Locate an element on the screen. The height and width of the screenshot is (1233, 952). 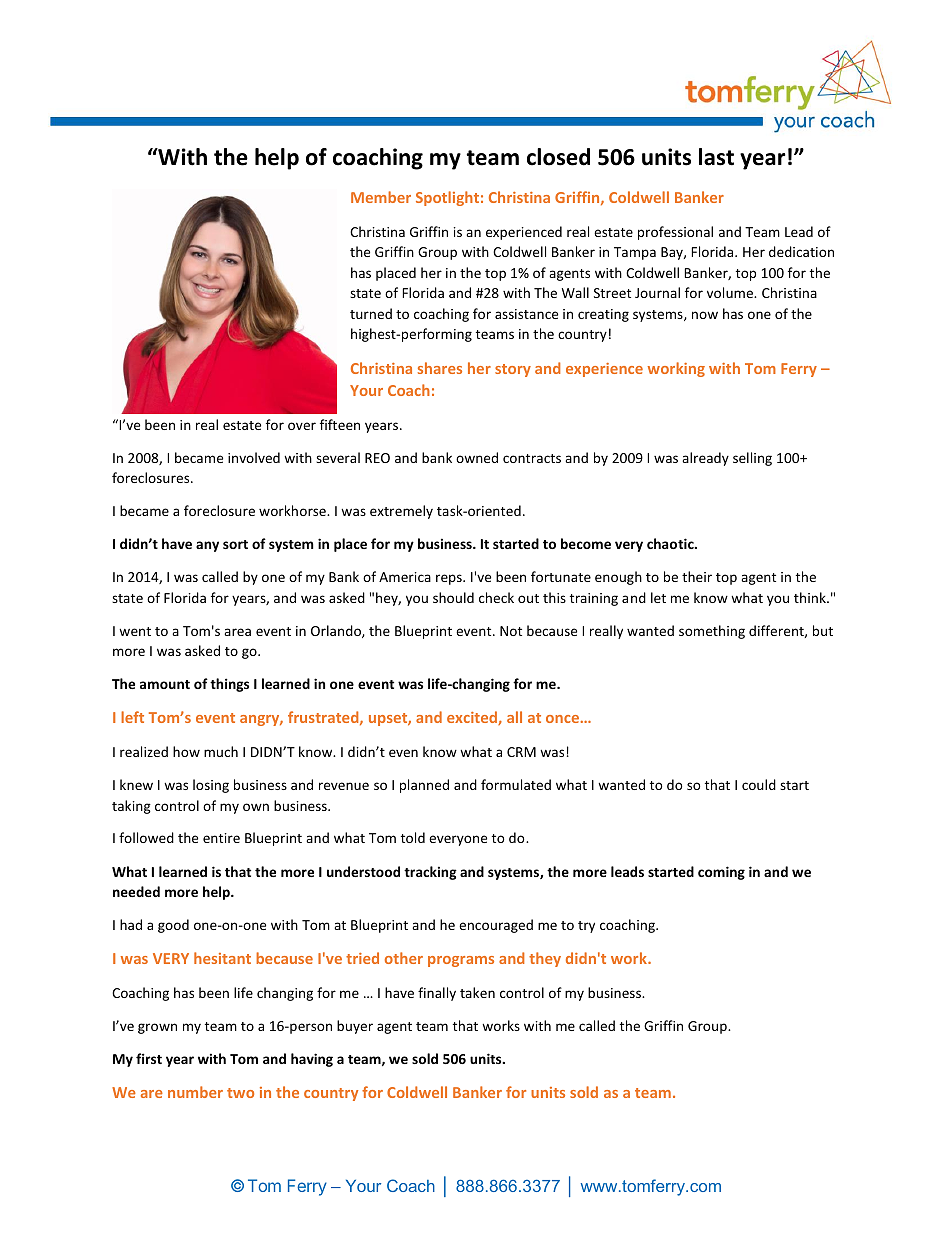
could is located at coordinates (759, 784).
